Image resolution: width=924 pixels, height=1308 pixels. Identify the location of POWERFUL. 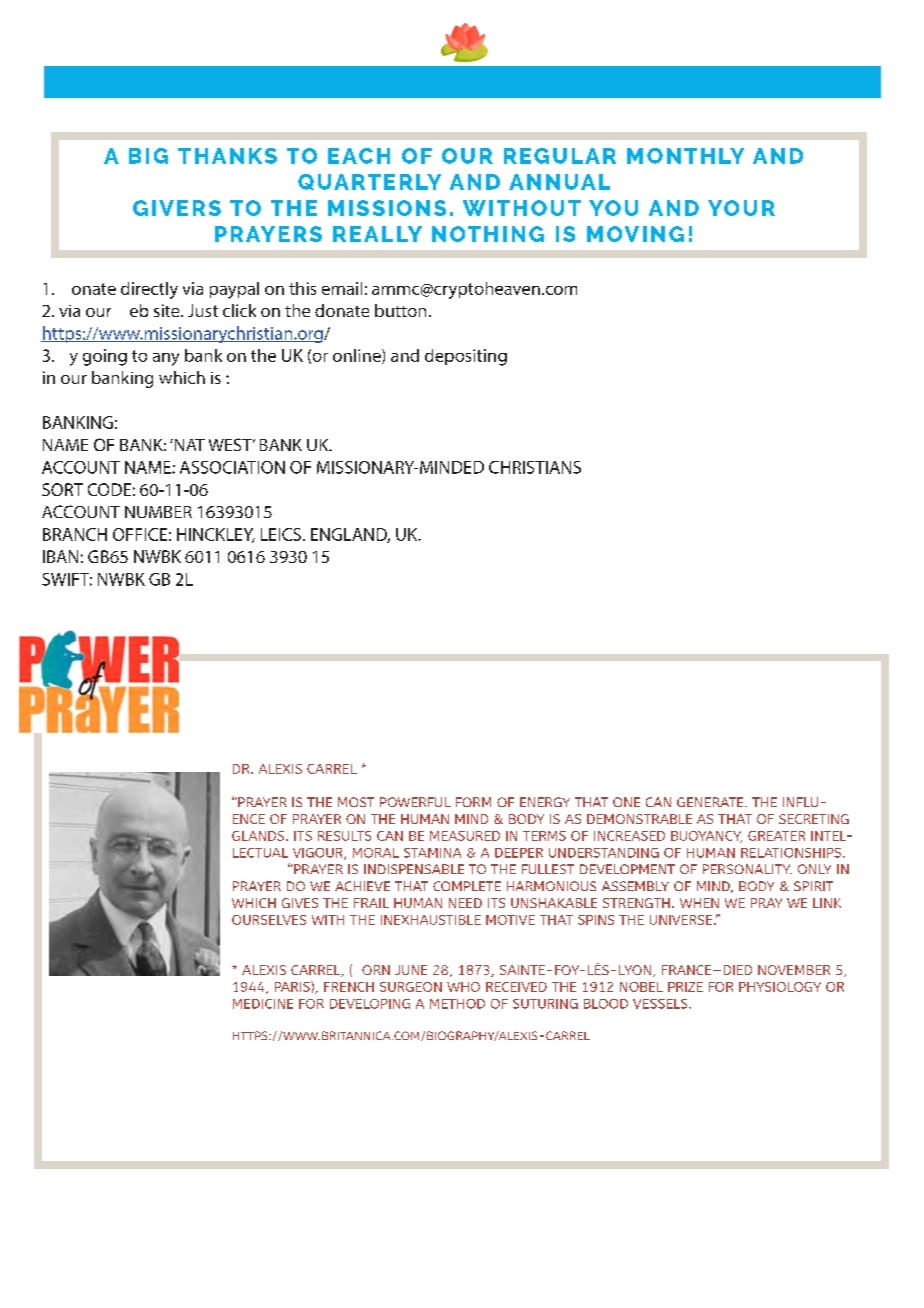
(415, 802).
